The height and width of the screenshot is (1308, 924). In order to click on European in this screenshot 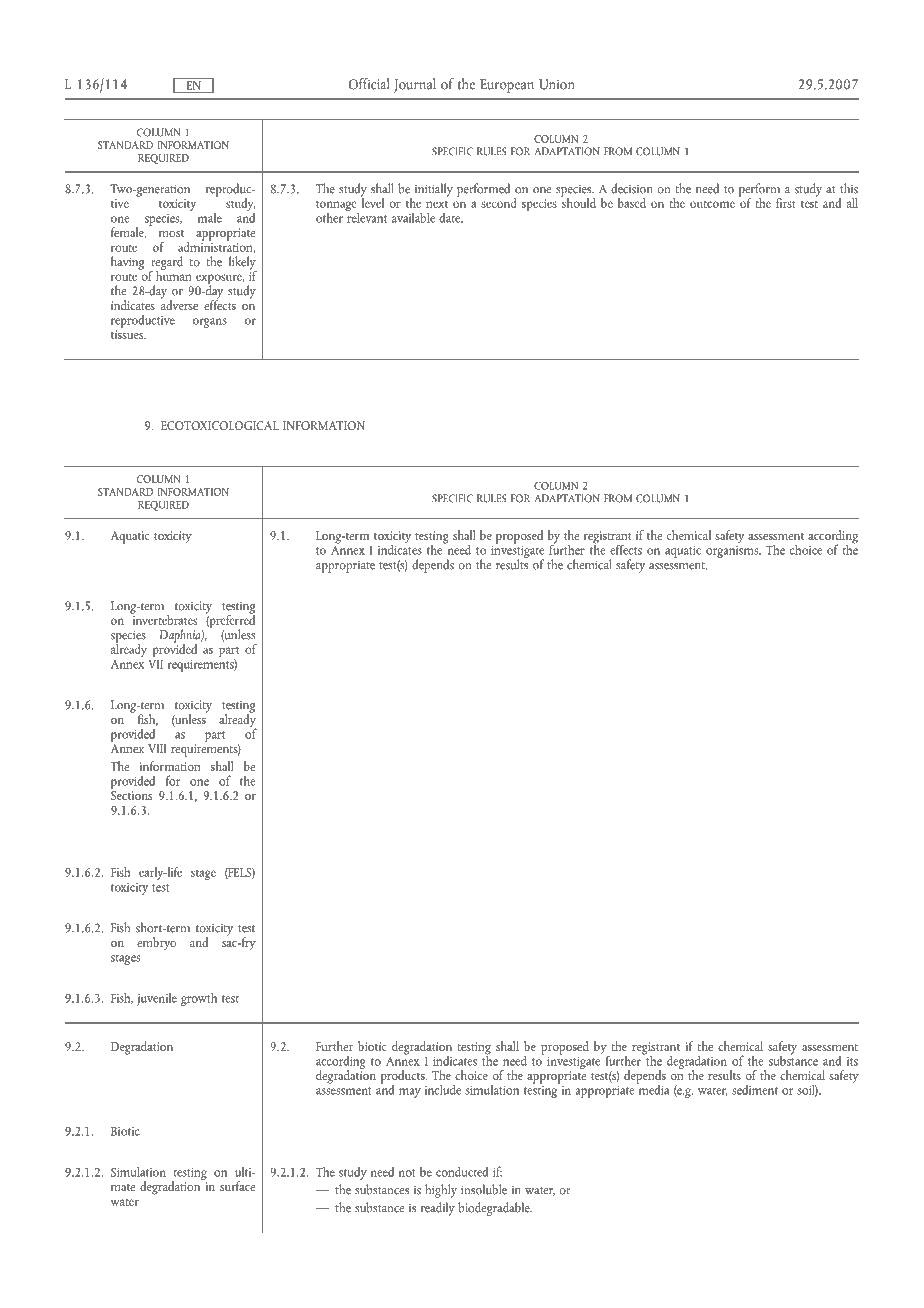, I will do `click(507, 86)`.
